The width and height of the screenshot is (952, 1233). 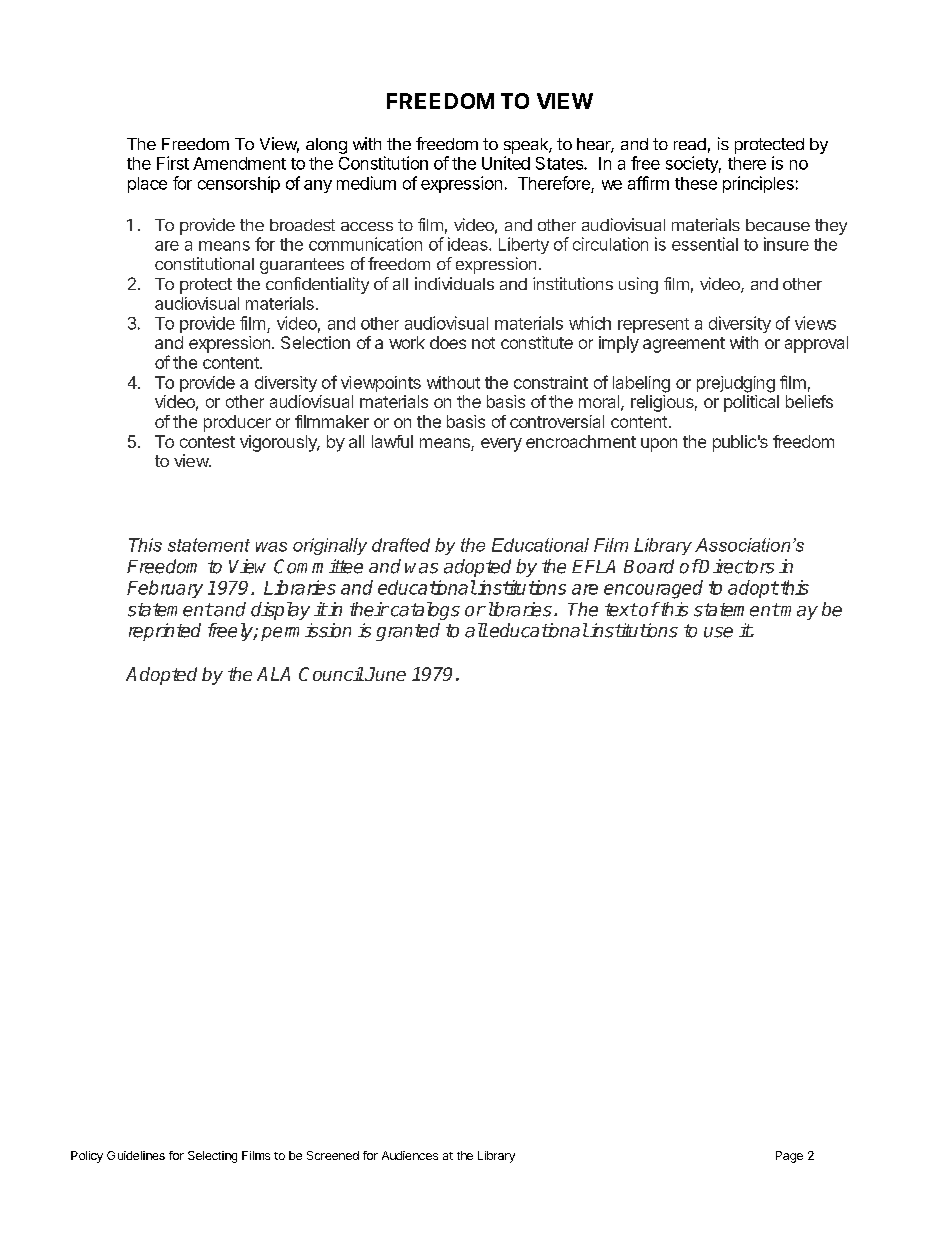 What do you see at coordinates (173, 163) in the screenshot?
I see `First` at bounding box center [173, 163].
